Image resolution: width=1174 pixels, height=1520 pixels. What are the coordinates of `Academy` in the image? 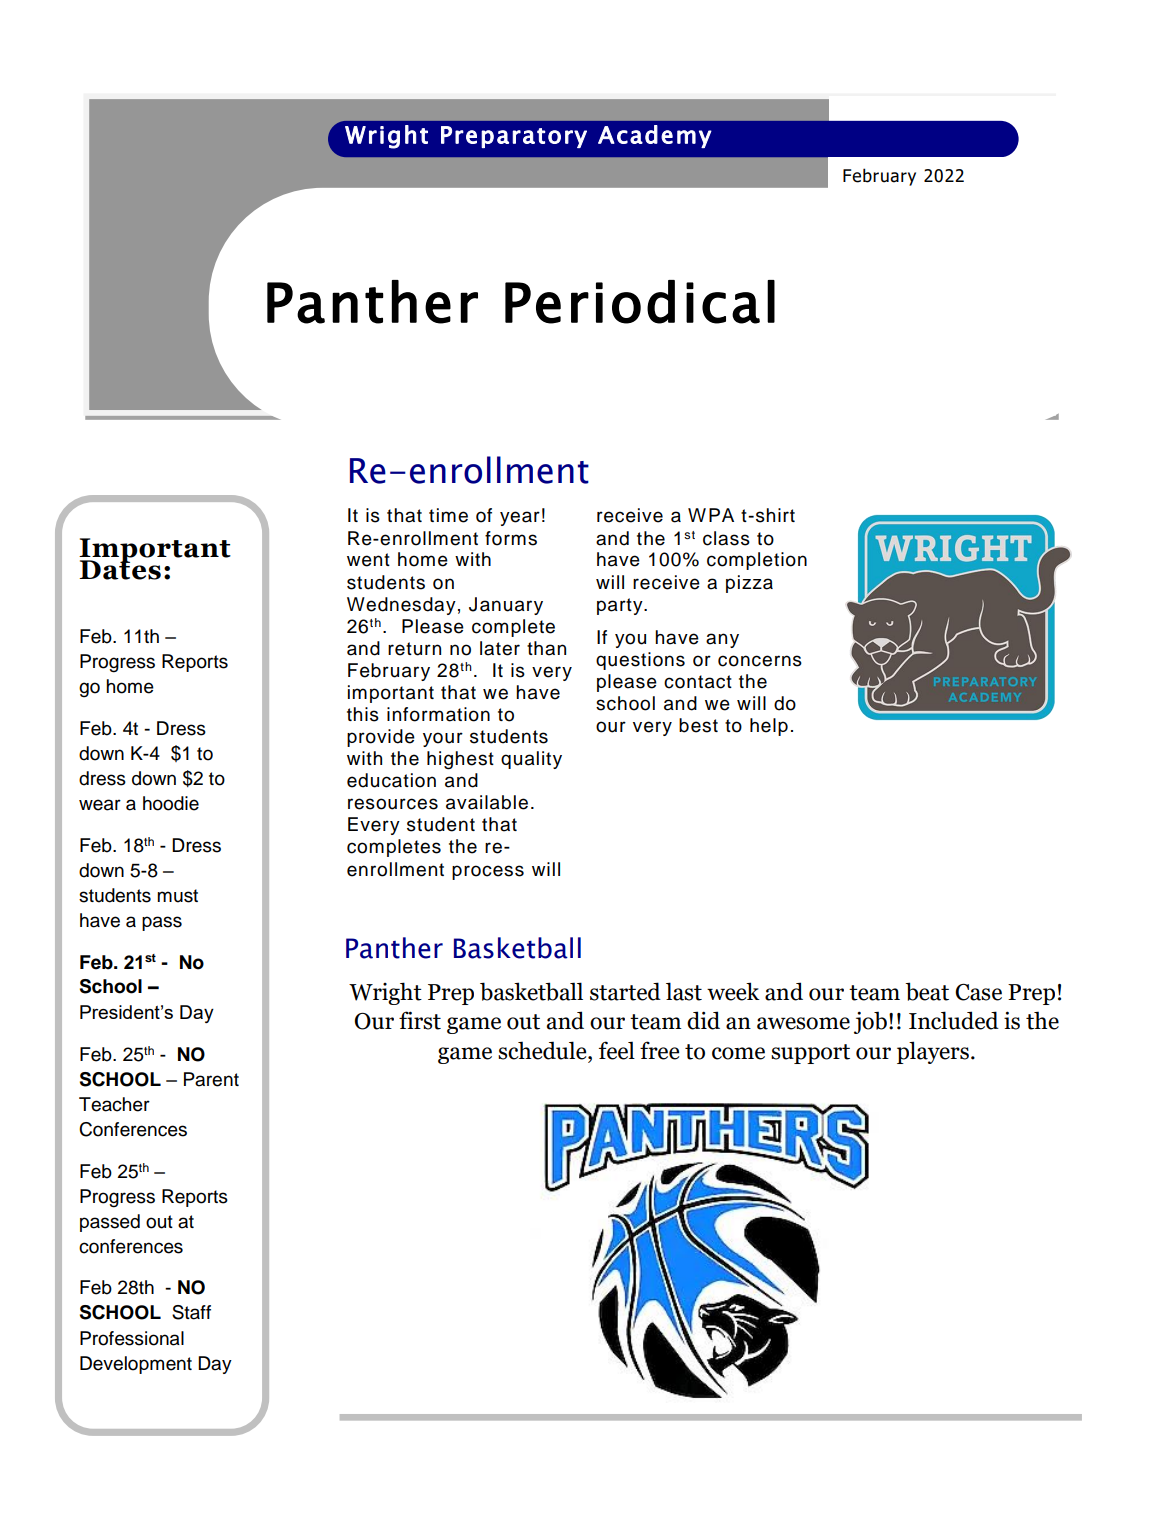 It's located at (655, 136).
